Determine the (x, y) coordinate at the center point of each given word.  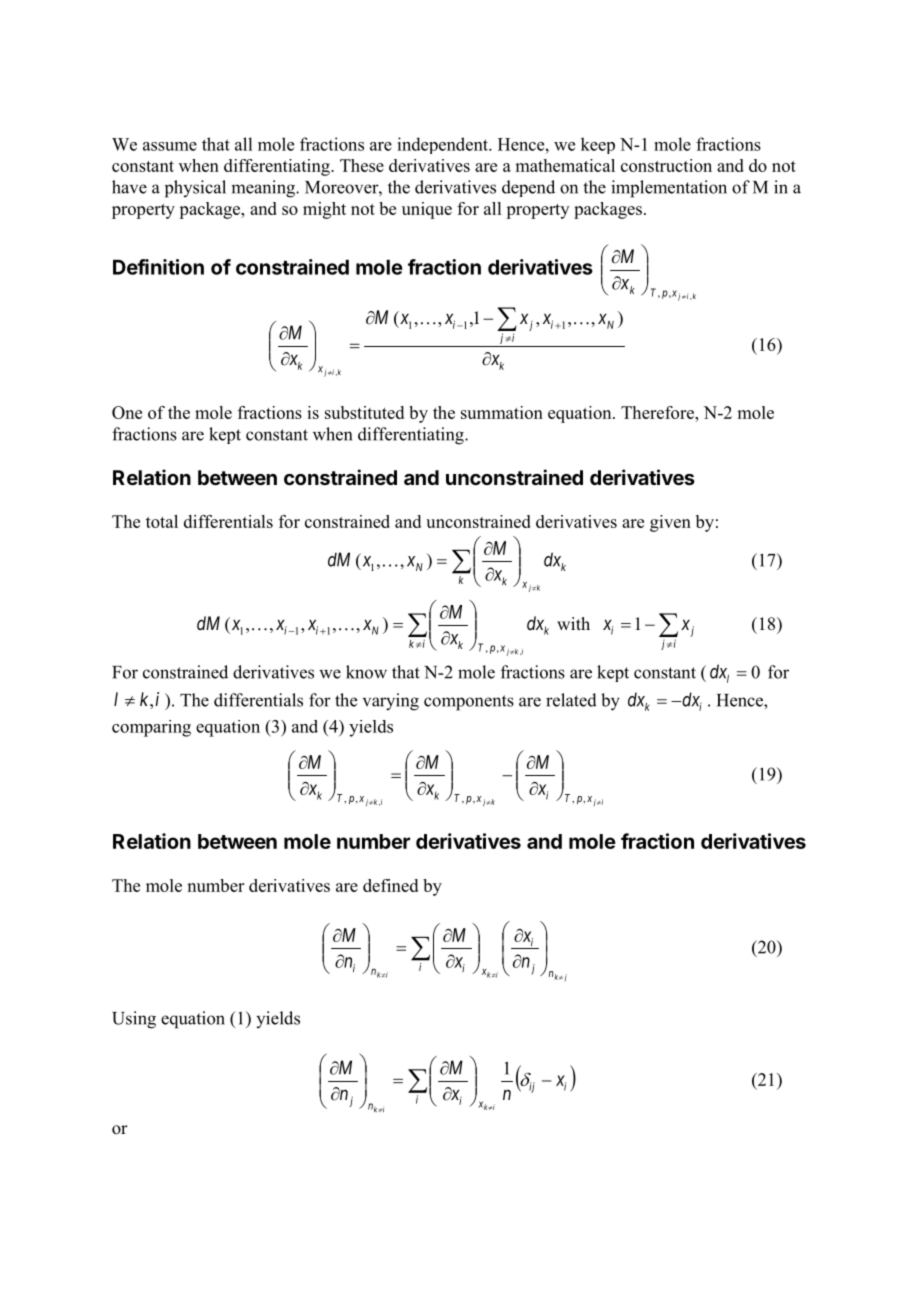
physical (195, 189)
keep (598, 145)
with (573, 623)
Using (134, 1020)
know (366, 672)
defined (390, 885)
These (362, 165)
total (162, 521)
